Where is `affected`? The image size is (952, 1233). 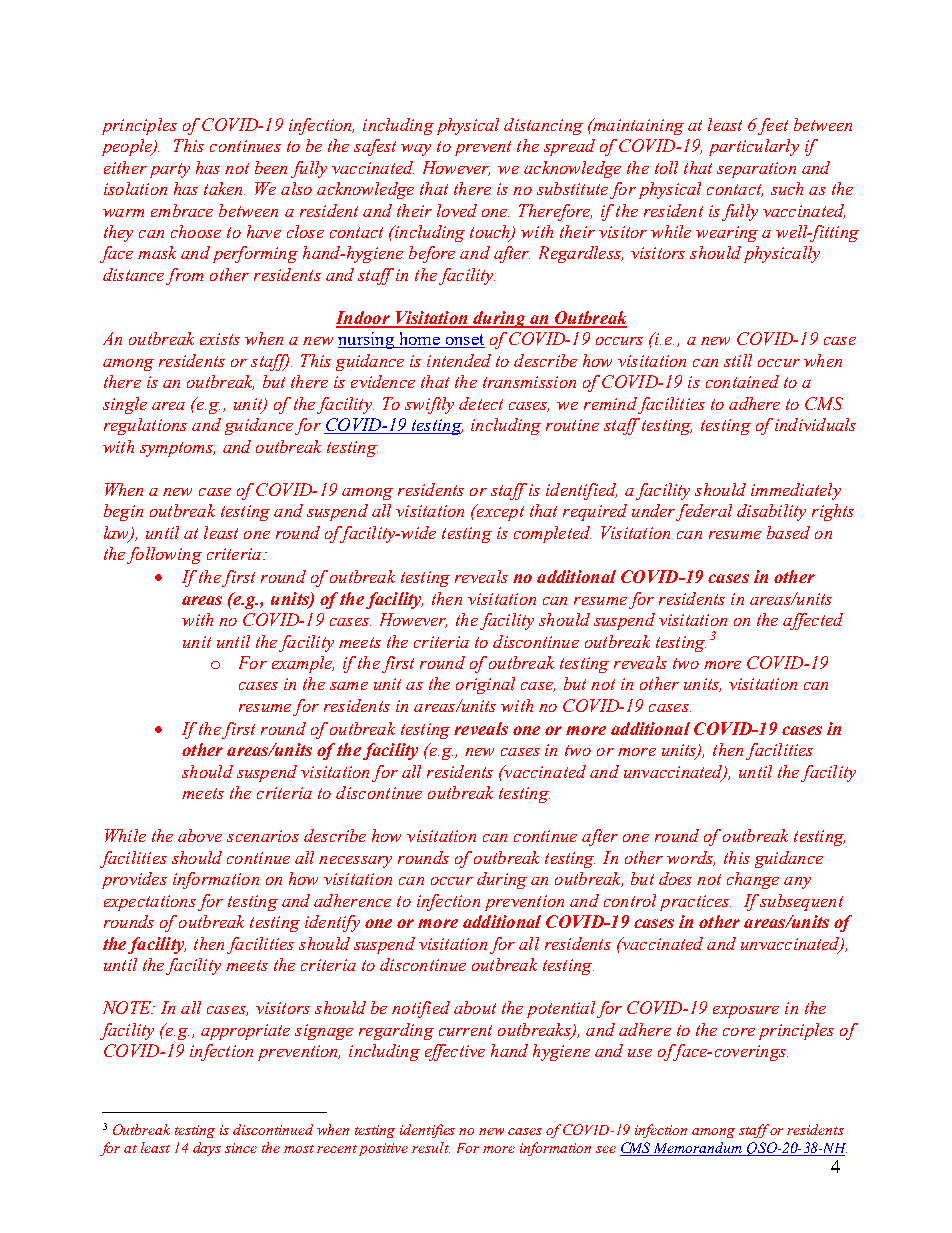 affected is located at coordinates (813, 621).
